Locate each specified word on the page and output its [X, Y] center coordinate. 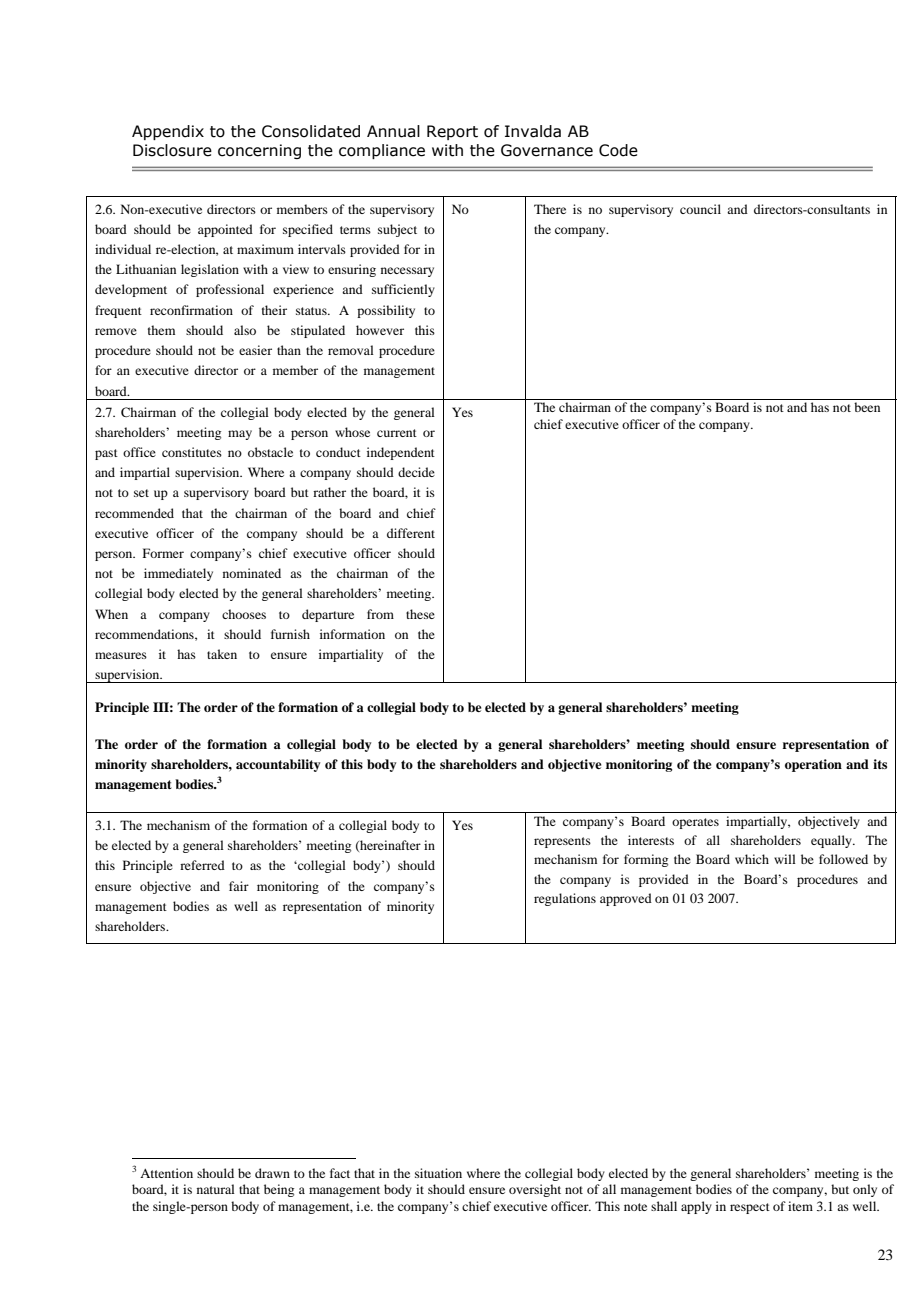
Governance [547, 150]
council [700, 209]
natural [216, 1189]
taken [222, 654]
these [420, 614]
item [800, 1206]
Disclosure [172, 150]
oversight [535, 1190]
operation [813, 765]
